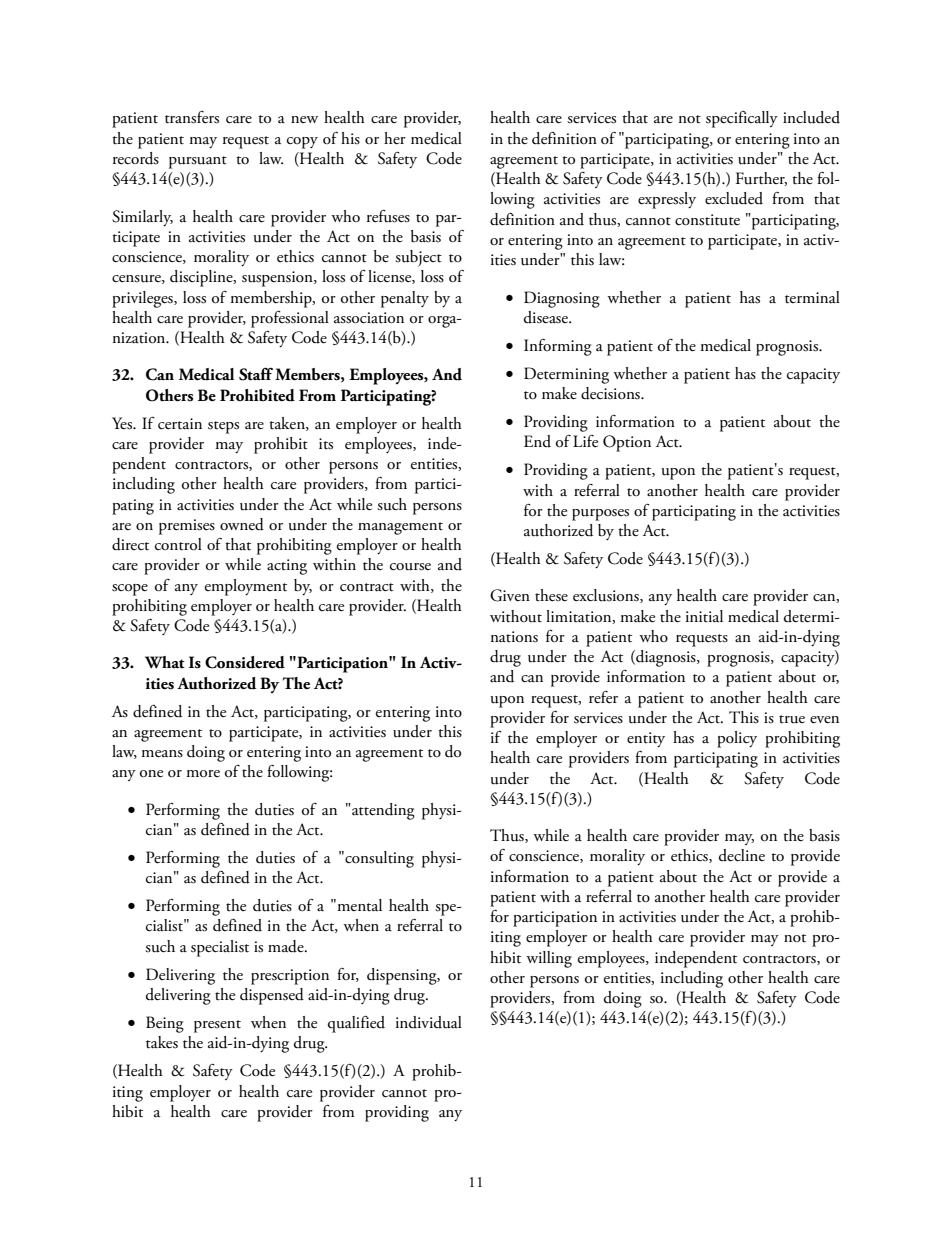  Describe the element at coordinates (585, 441) in the image. I see `Life` at that location.
